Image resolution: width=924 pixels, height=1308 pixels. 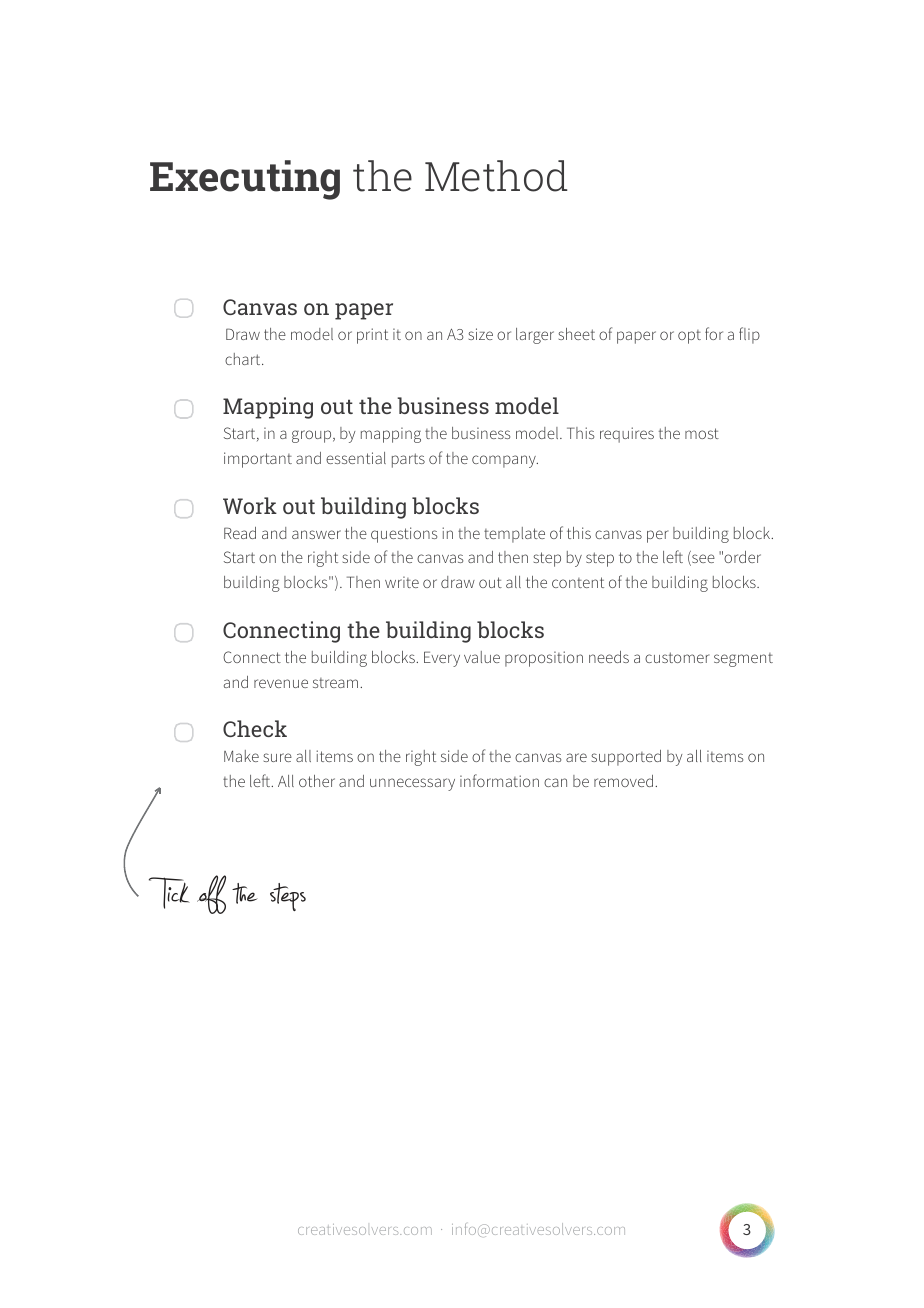 I want to click on Executing, so click(x=245, y=180).
